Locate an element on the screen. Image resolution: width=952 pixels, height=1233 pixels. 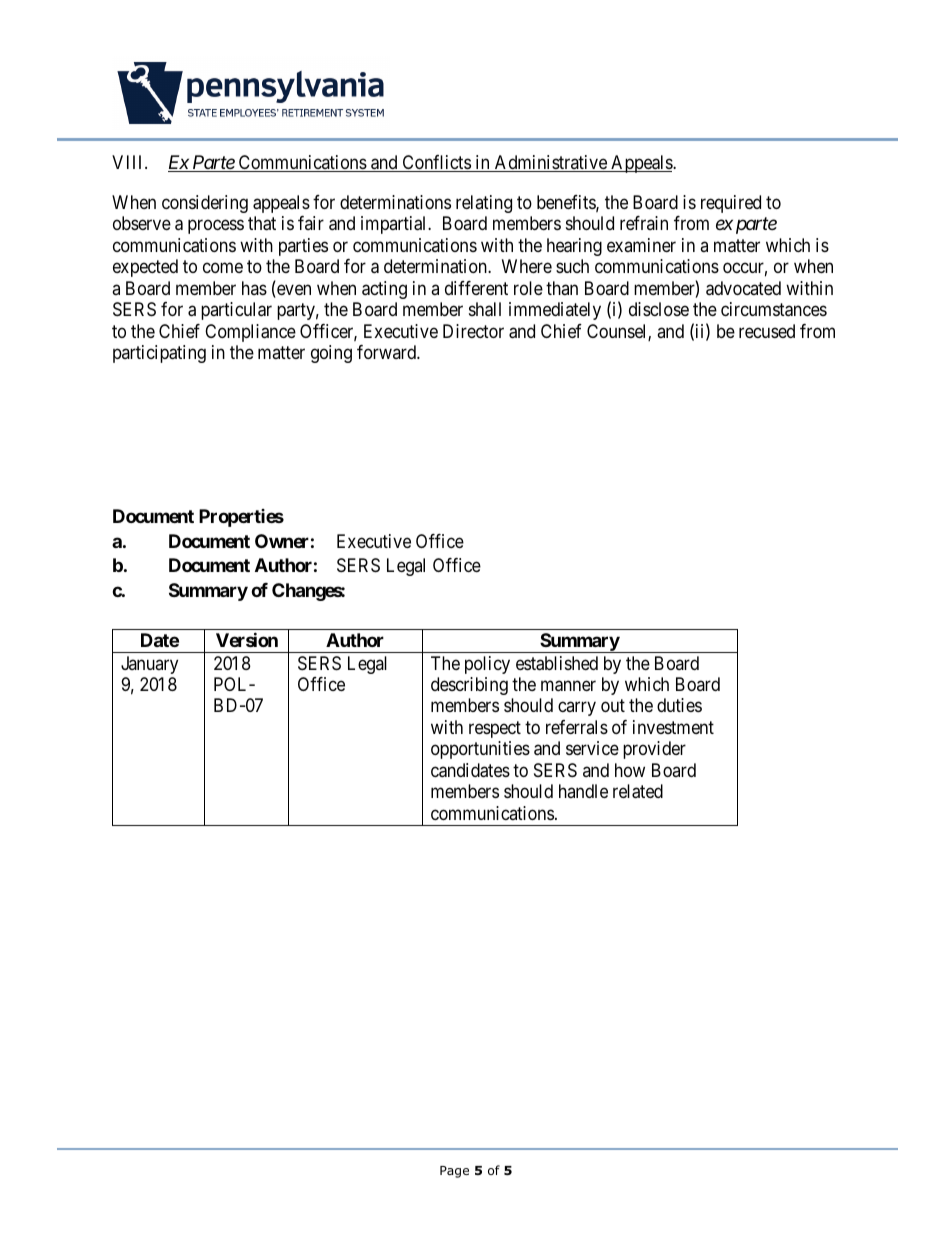
Page is located at coordinates (454, 1172).
